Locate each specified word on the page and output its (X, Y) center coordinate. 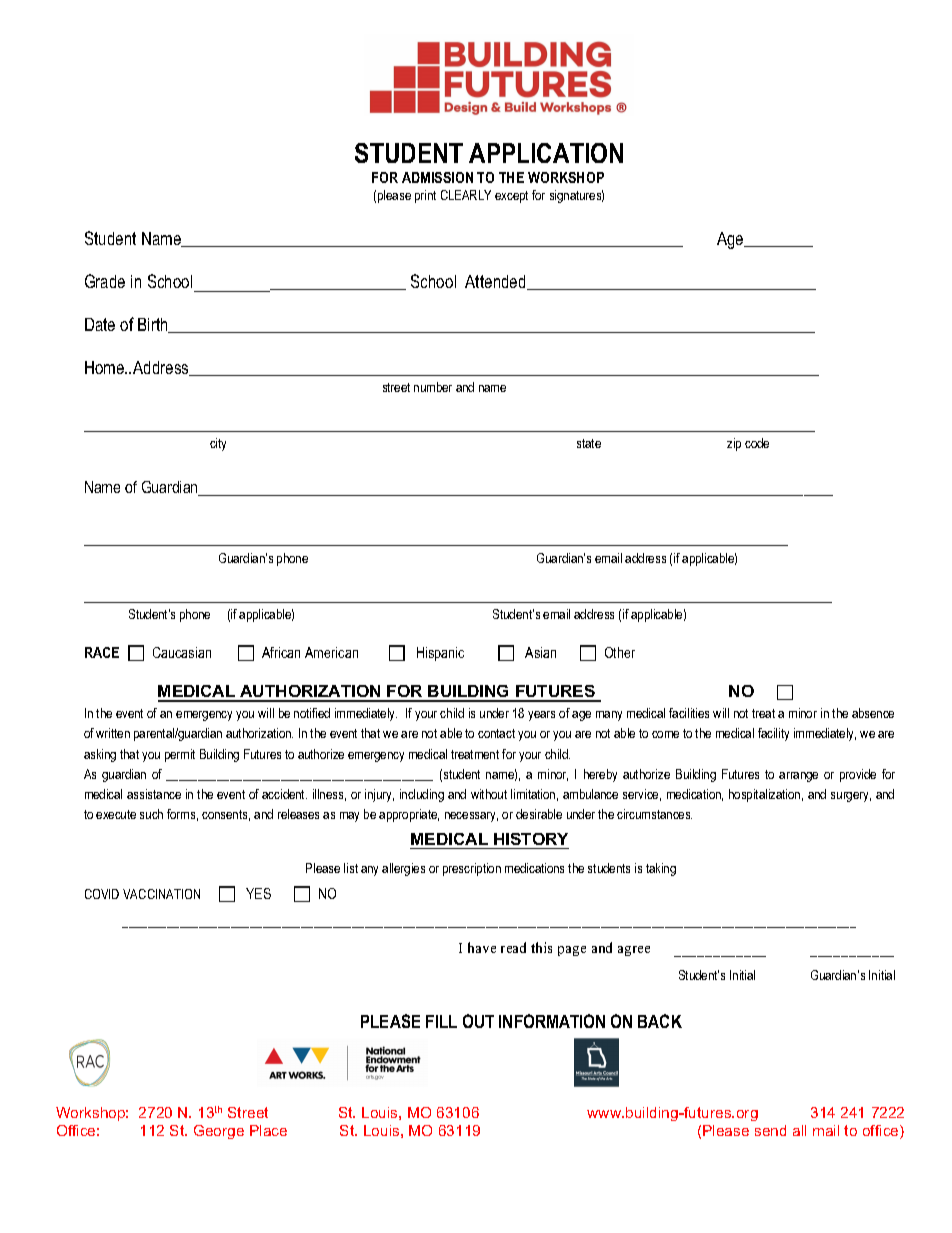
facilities (689, 713)
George (219, 1132)
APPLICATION (546, 153)
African (281, 652)
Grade (105, 281)
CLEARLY (466, 195)
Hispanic (440, 654)
